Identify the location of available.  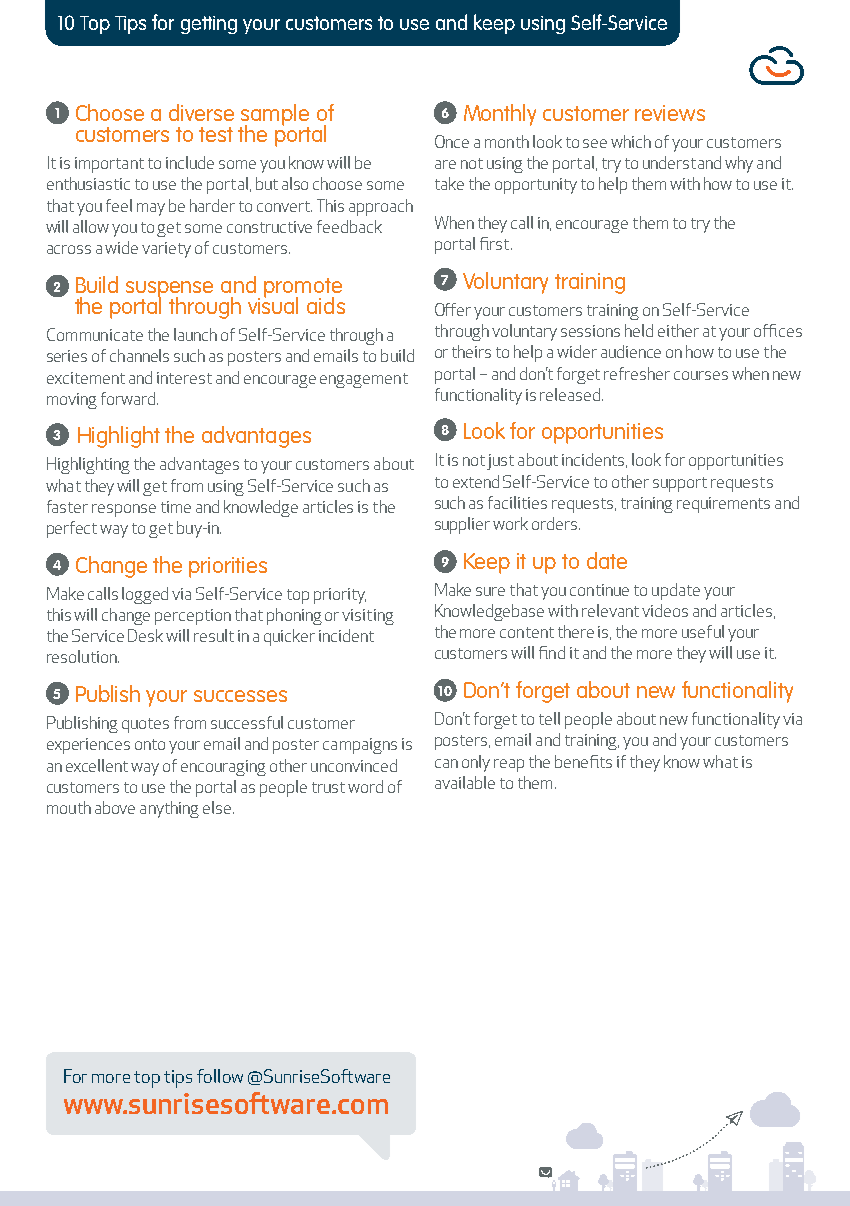
(465, 782).
